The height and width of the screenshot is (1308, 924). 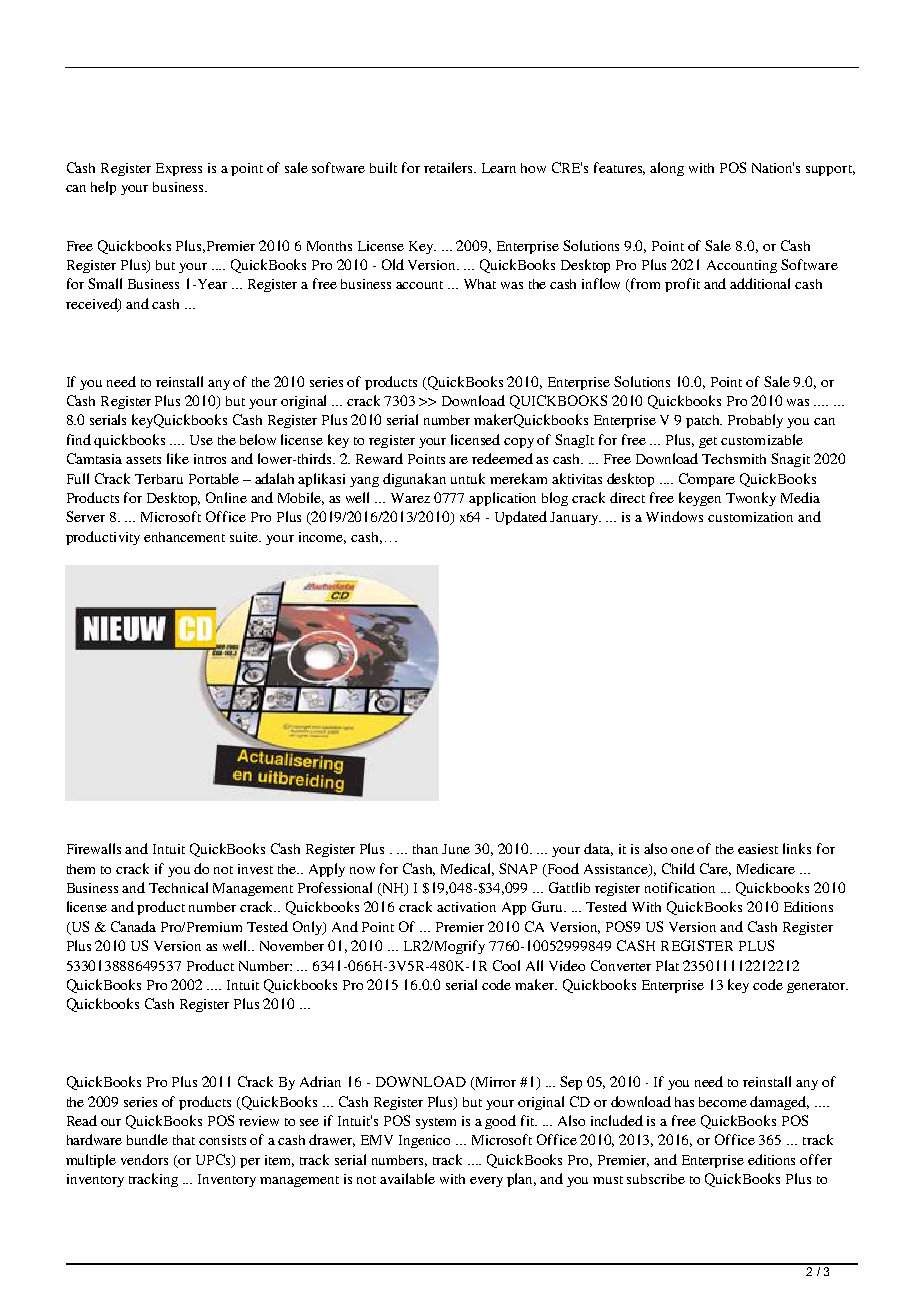 I want to click on customizable, so click(x=762, y=439).
